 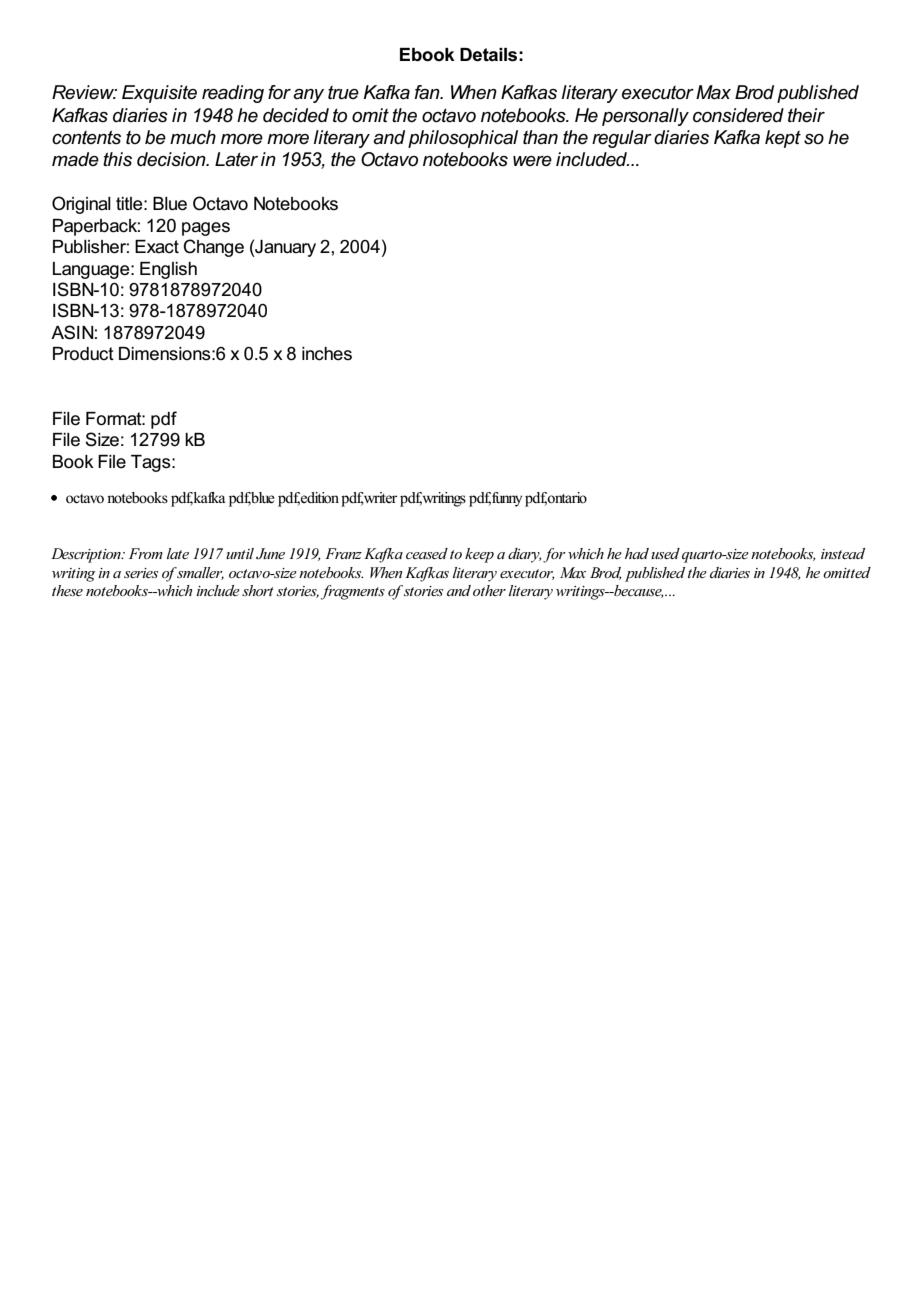 I want to click on included, so click(x=592, y=159).
